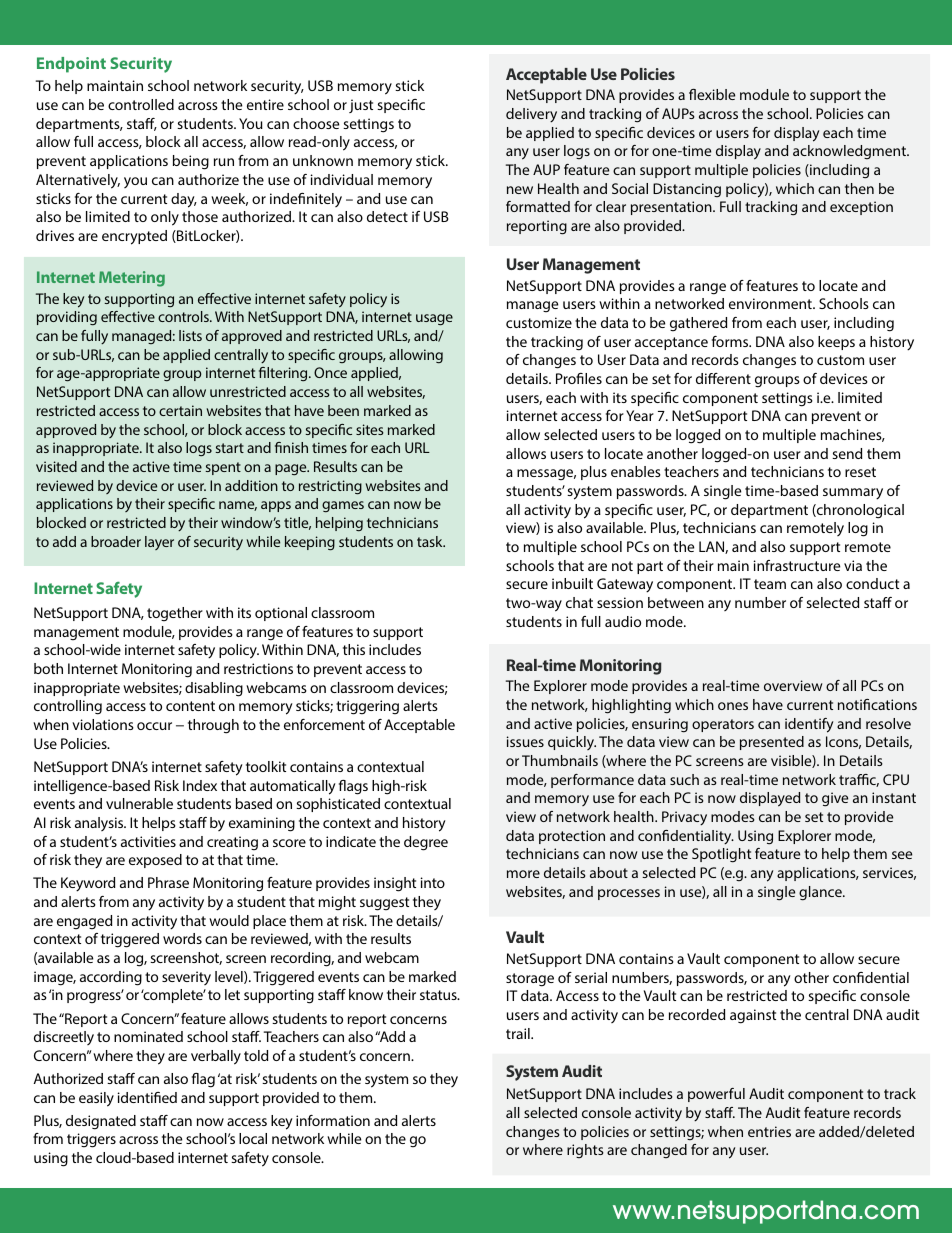  Describe the element at coordinates (835, 799) in the page. I see `give` at that location.
